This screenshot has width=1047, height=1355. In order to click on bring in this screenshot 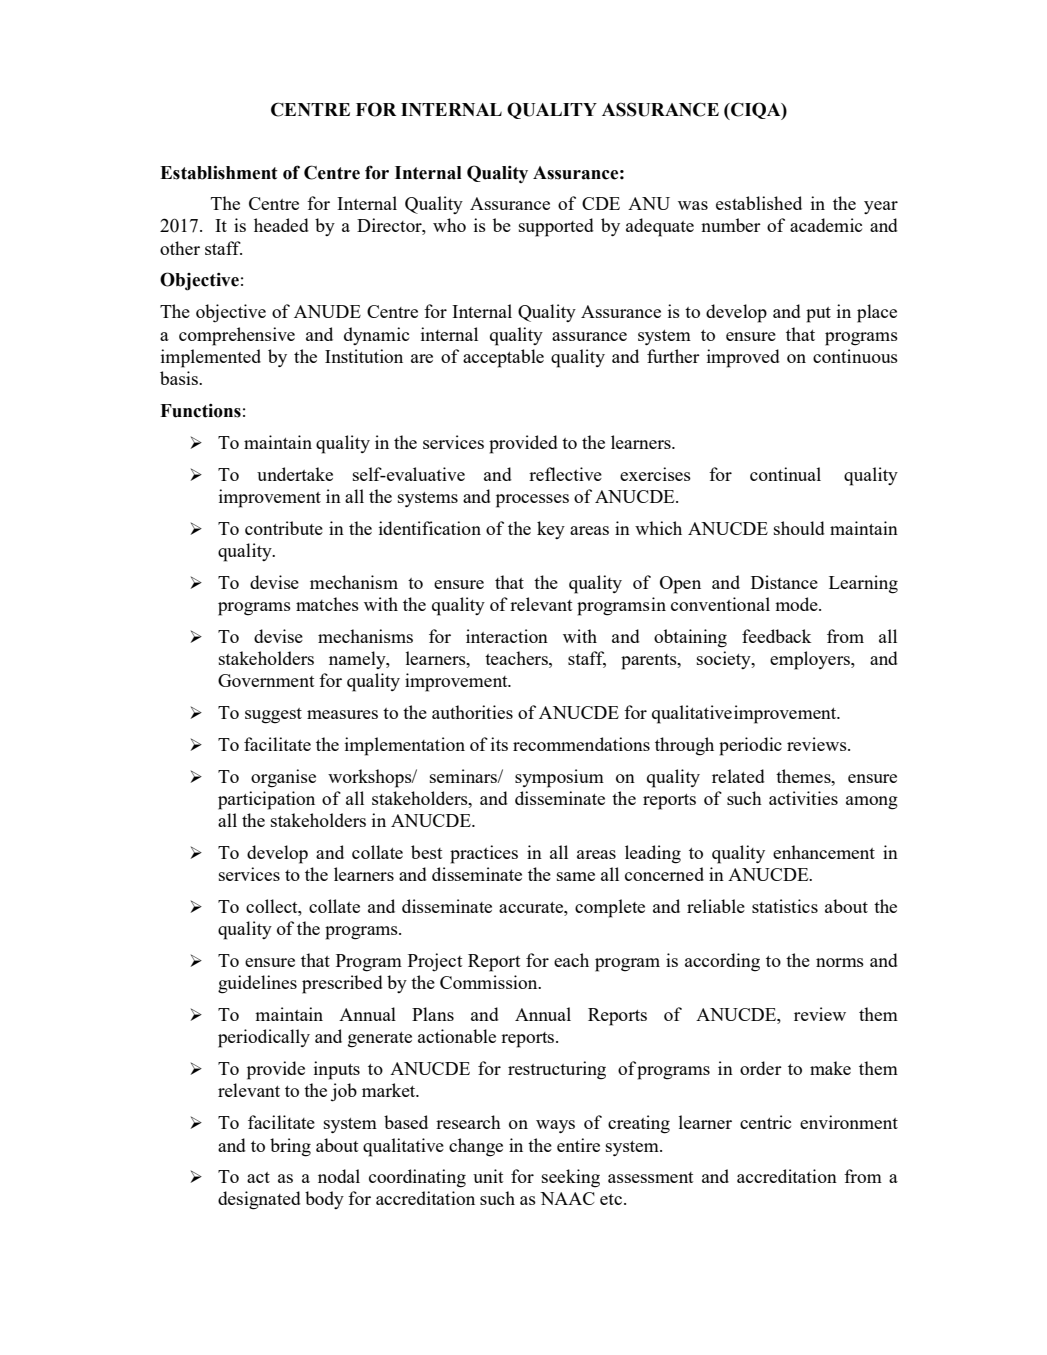, I will do `click(290, 1147)`.
